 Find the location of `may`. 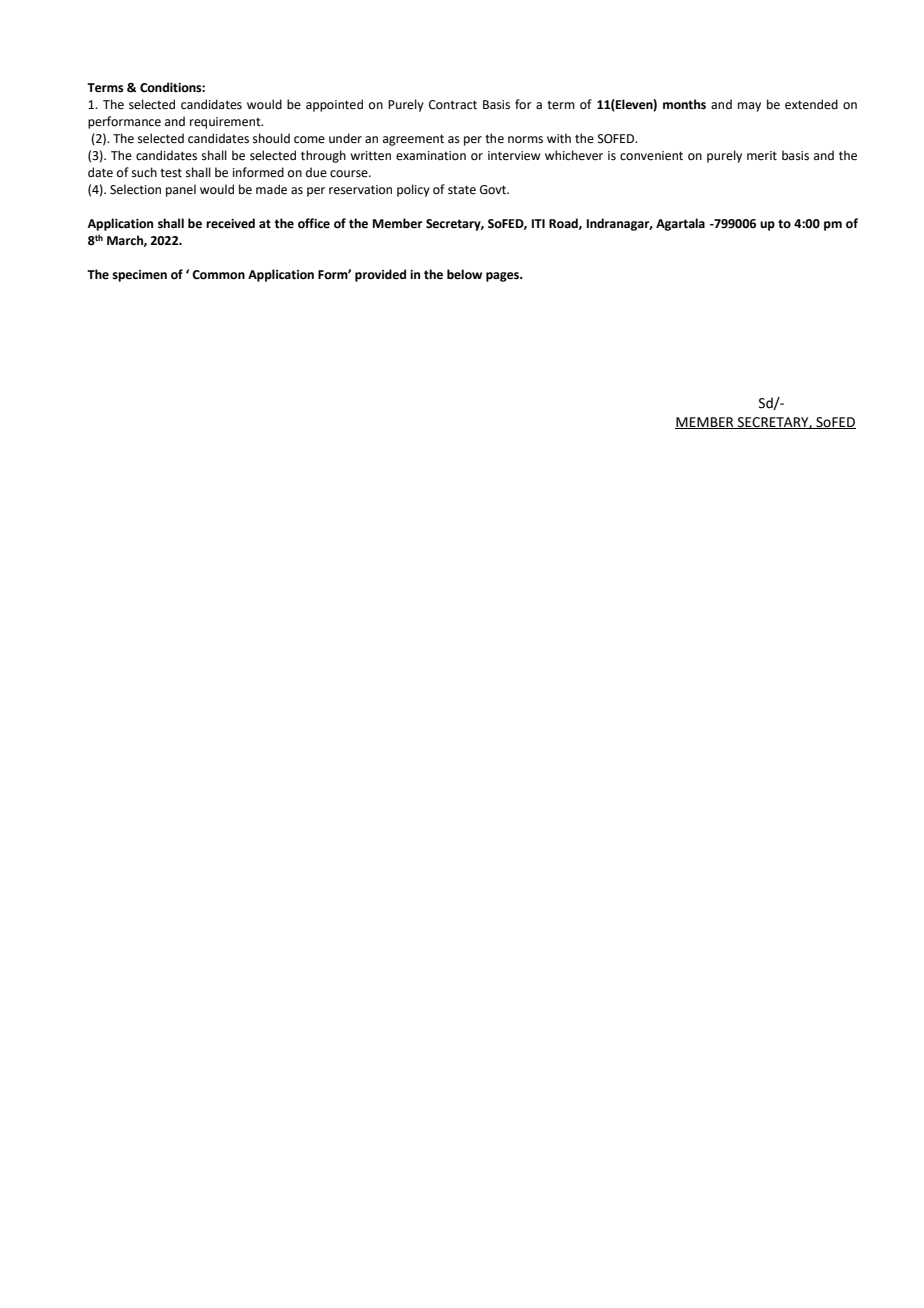

may is located at coordinates (749, 107).
